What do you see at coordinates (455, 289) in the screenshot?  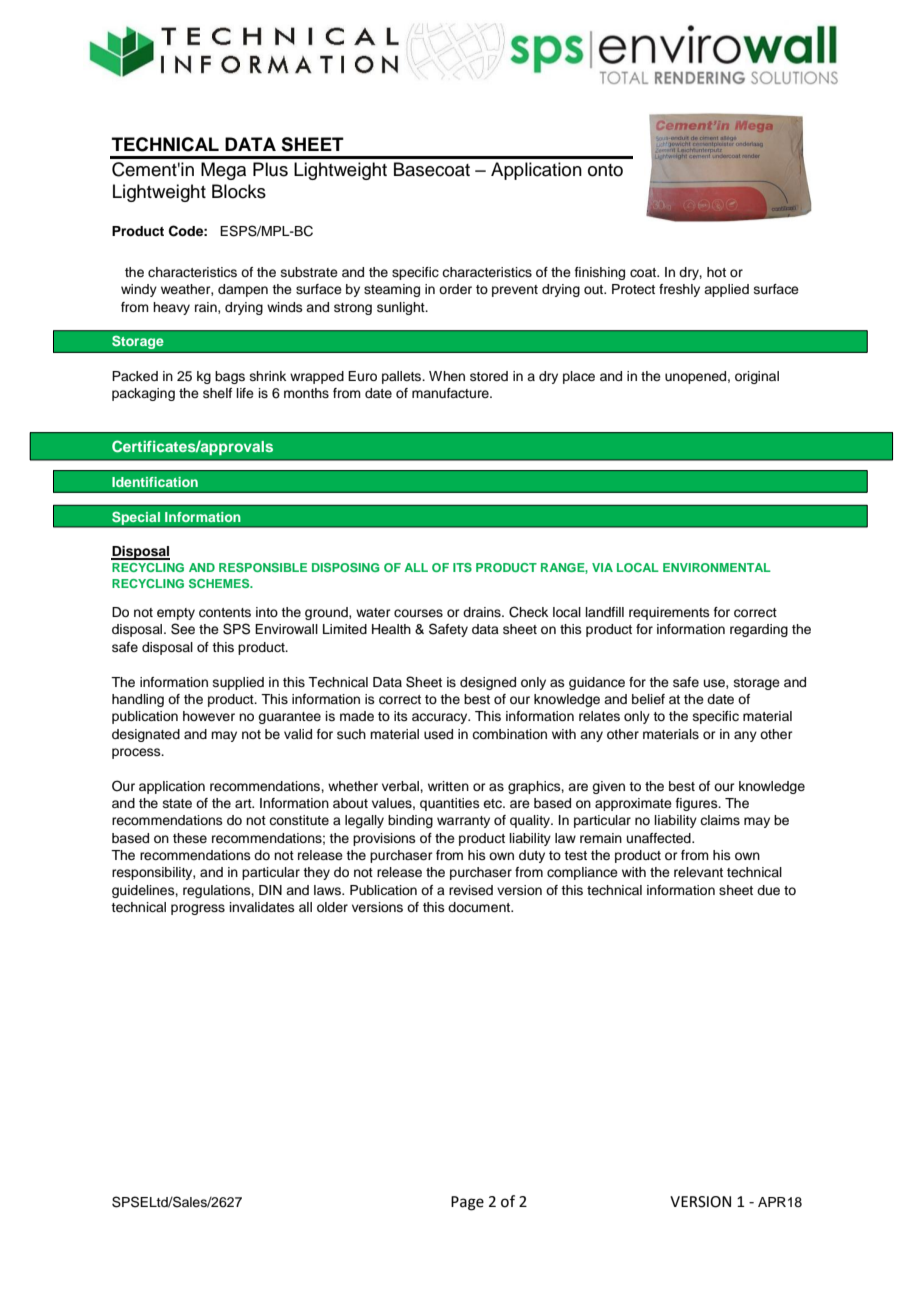 I see `order` at bounding box center [455, 289].
